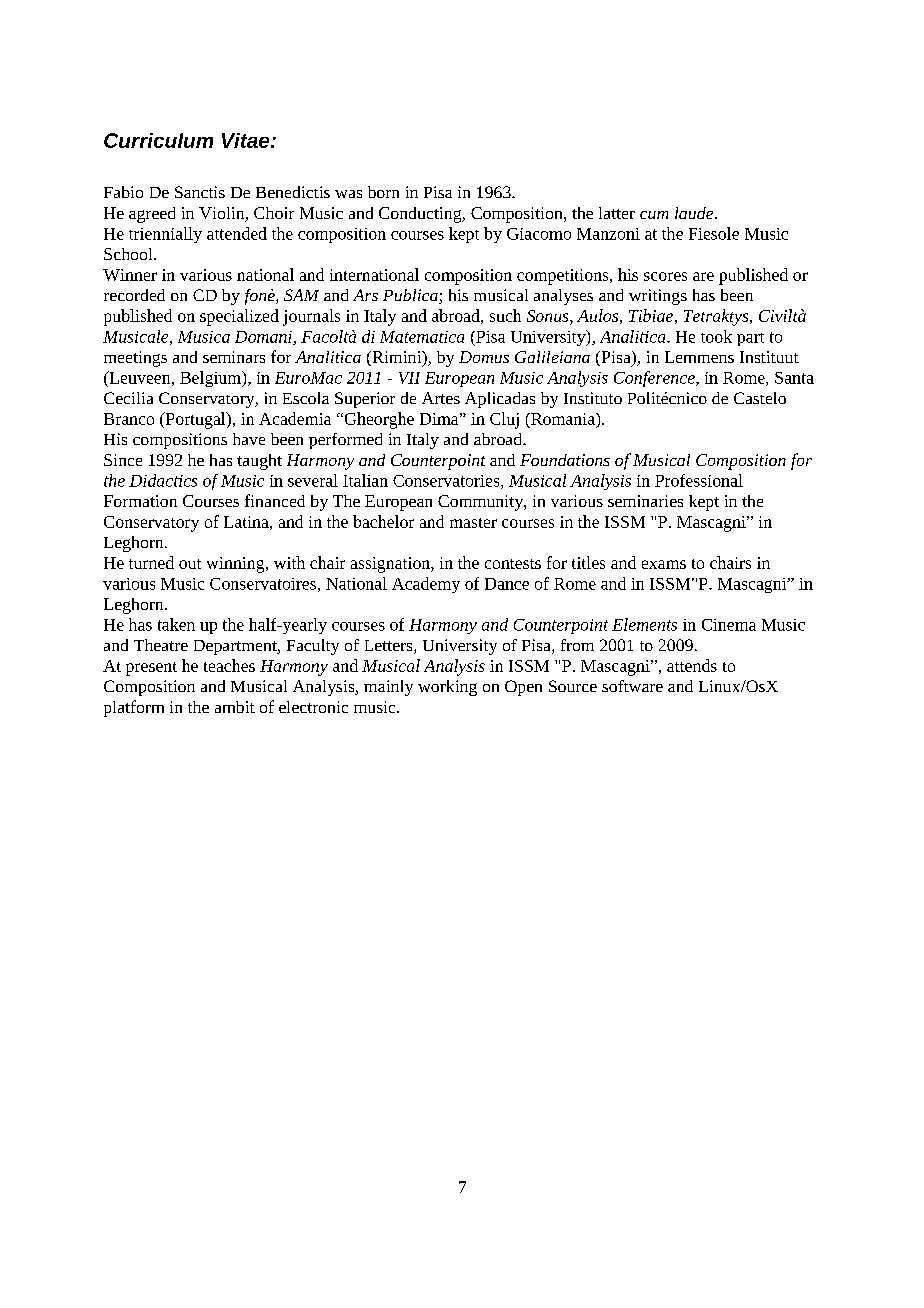 This document has height=1308, width=924. What do you see at coordinates (441, 398) in the document?
I see `Artes` at bounding box center [441, 398].
